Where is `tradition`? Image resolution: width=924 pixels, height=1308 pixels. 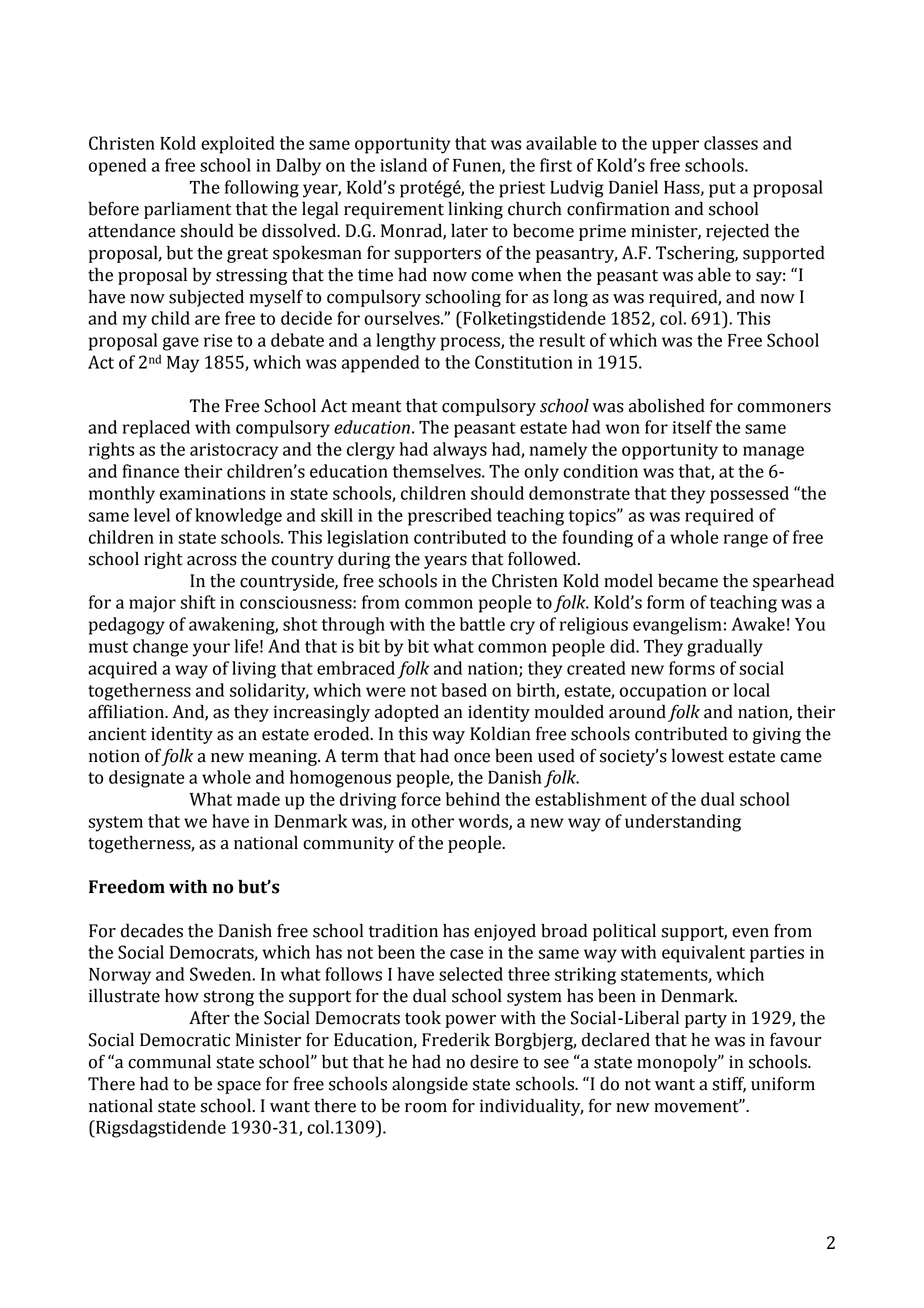 tradition is located at coordinates (403, 930).
